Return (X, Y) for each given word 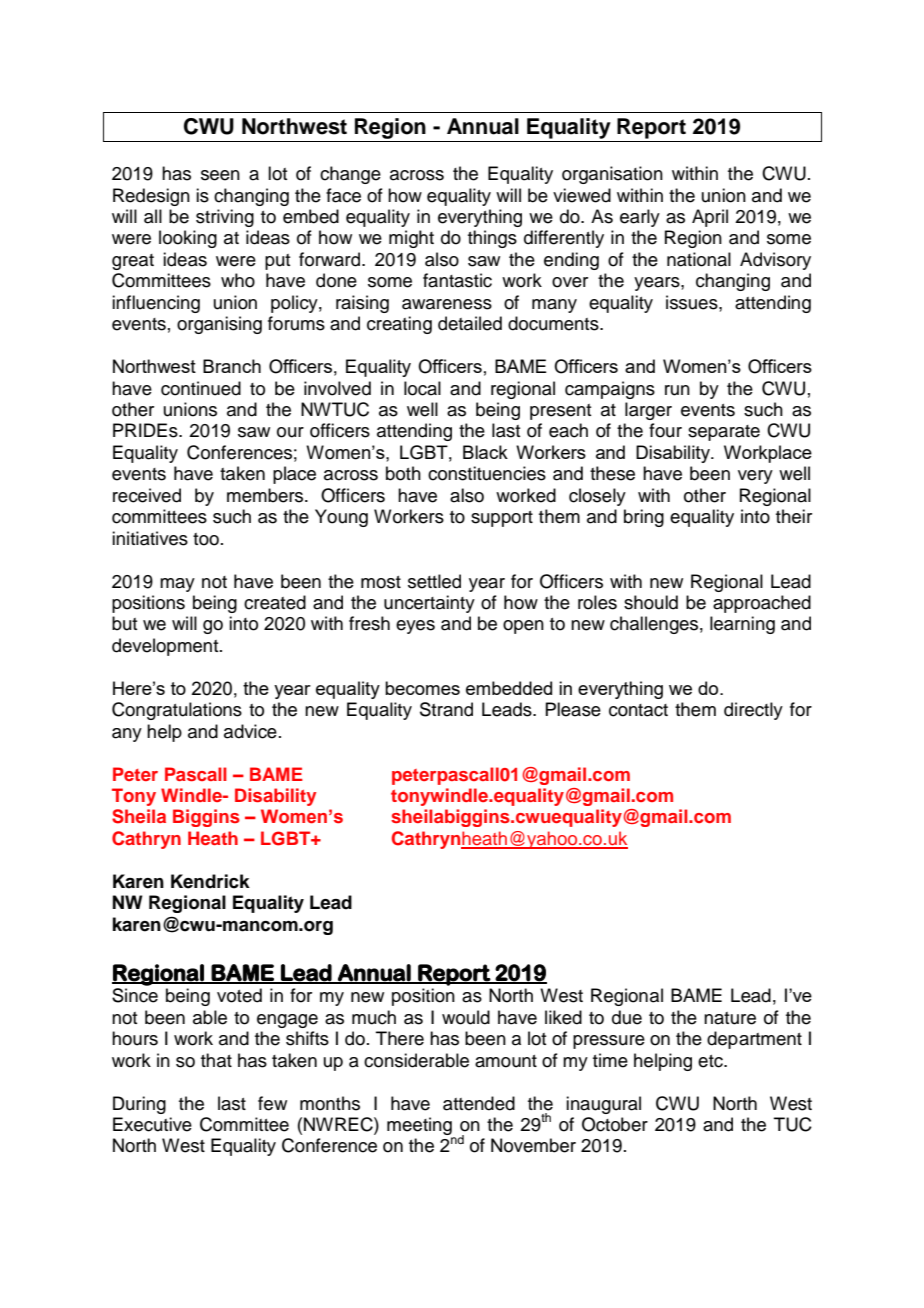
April (710, 218)
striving (225, 218)
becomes (422, 688)
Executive (152, 1124)
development (166, 647)
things (492, 239)
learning (742, 625)
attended (479, 1103)
